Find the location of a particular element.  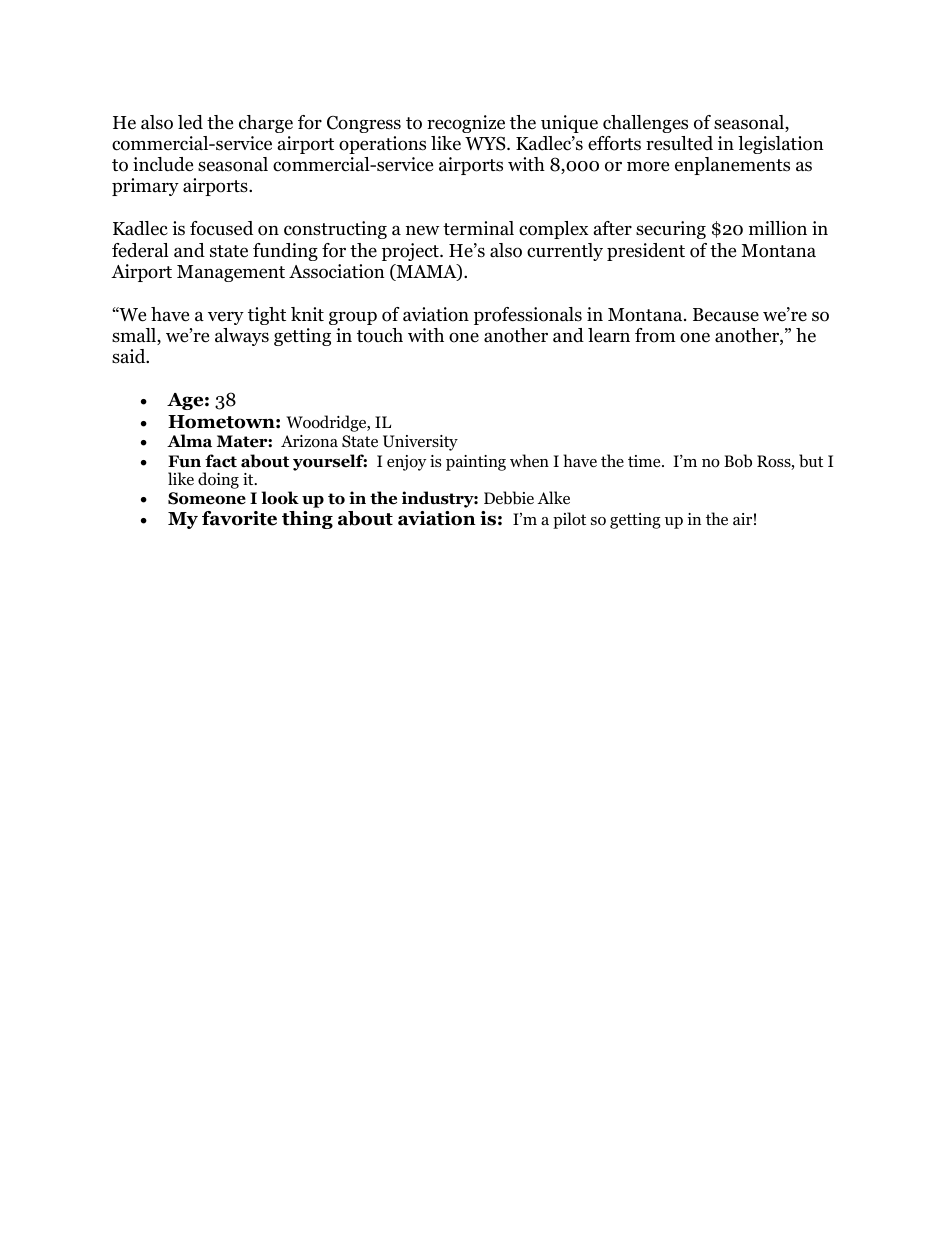

touch is located at coordinates (380, 335).
